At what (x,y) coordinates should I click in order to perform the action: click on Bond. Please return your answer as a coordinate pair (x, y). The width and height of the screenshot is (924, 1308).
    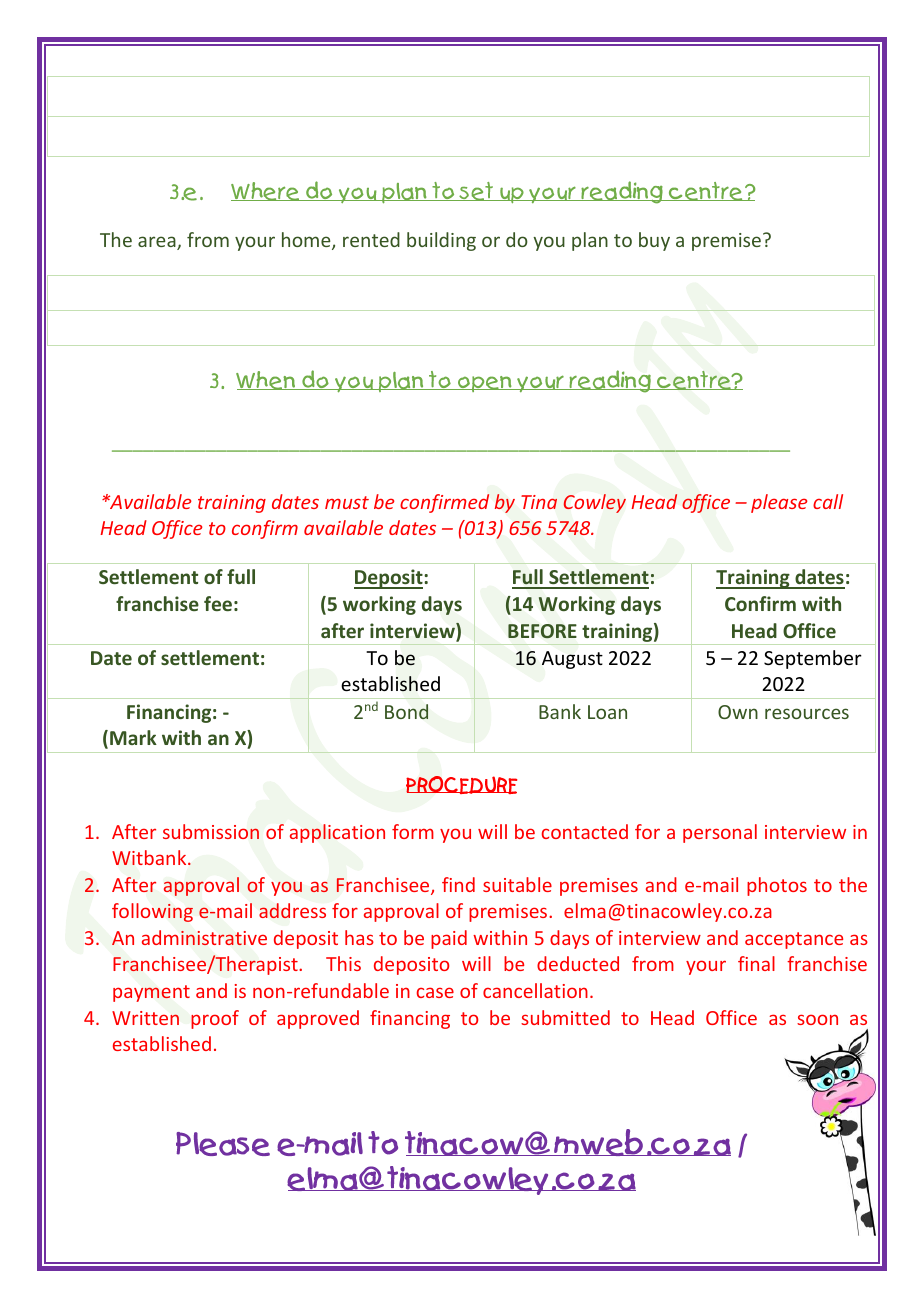
    Looking at the image, I should click on (406, 711).
